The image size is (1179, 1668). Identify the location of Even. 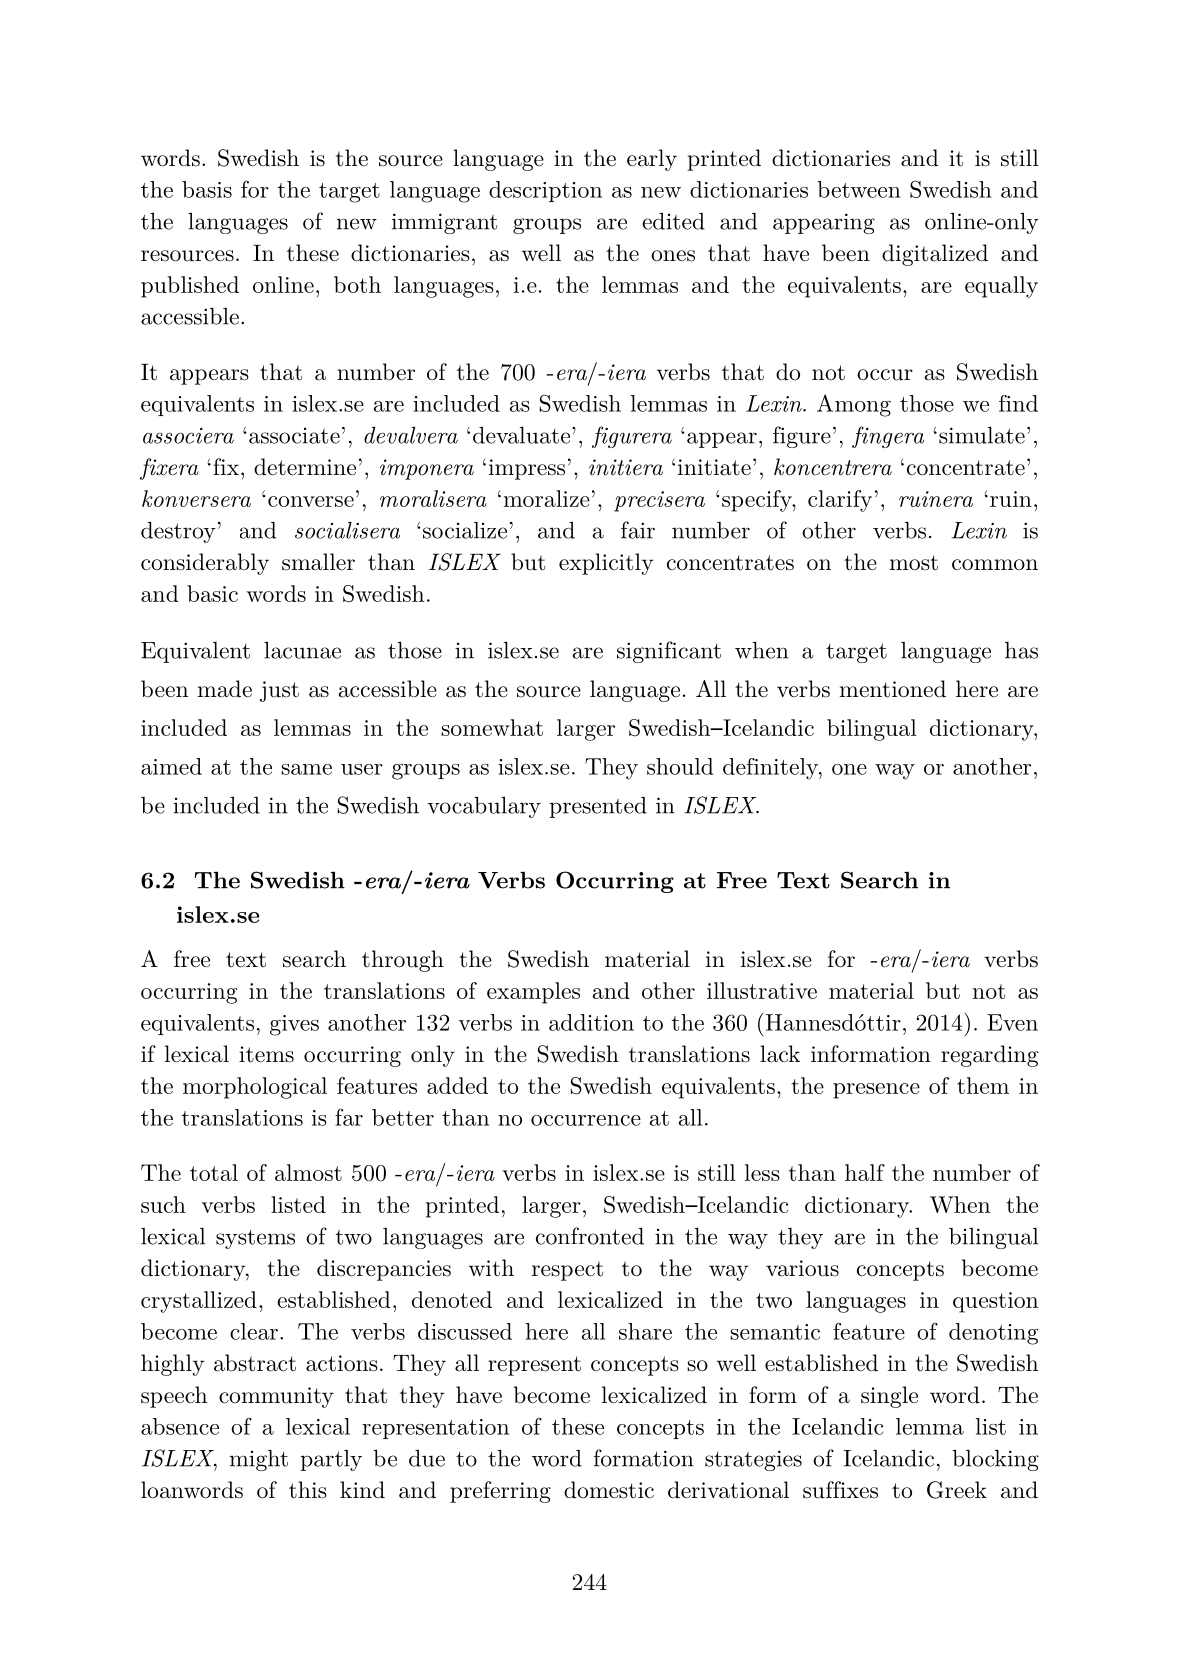
(1012, 1022).
